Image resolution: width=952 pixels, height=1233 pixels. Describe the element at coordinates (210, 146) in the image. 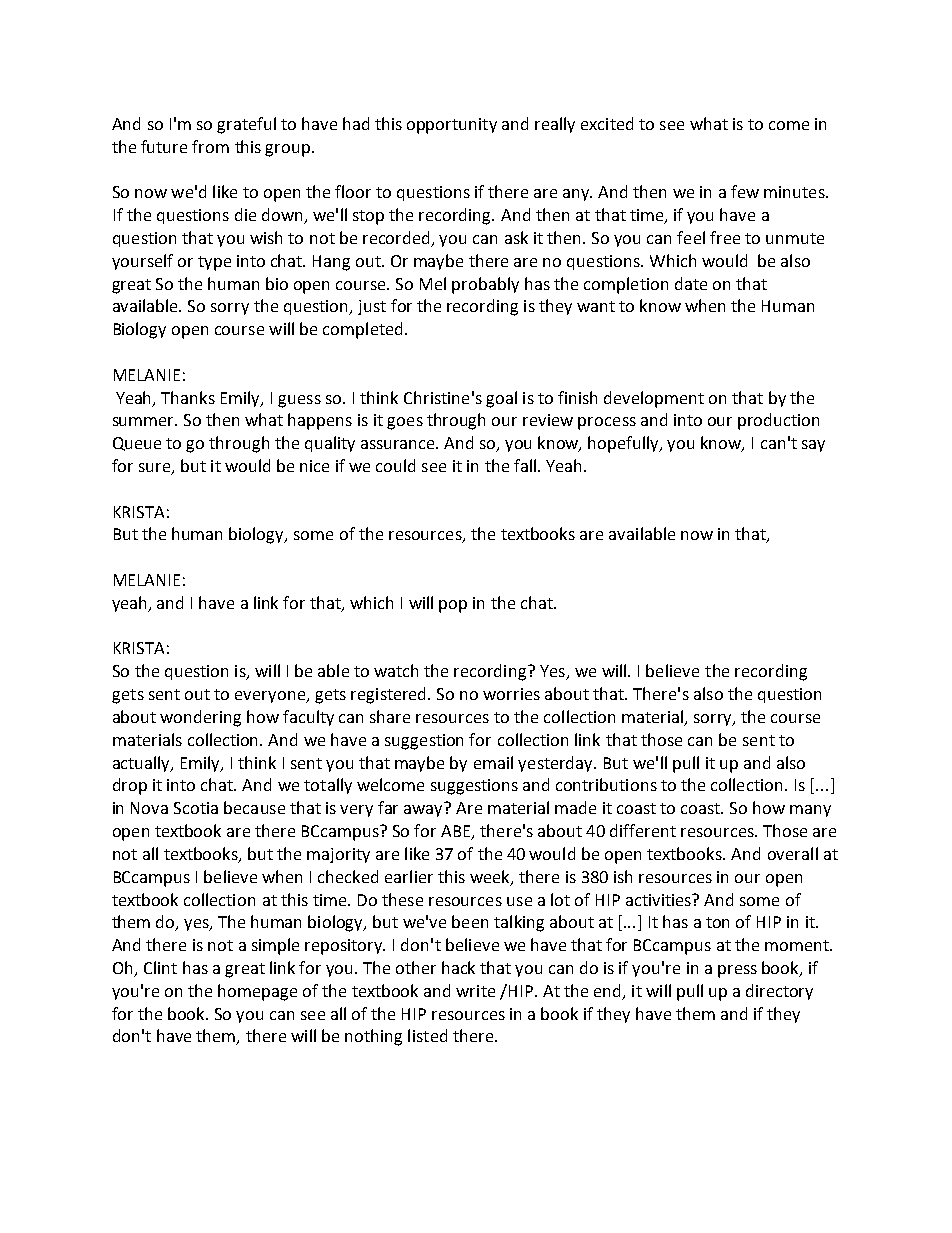

I see `from` at that location.
